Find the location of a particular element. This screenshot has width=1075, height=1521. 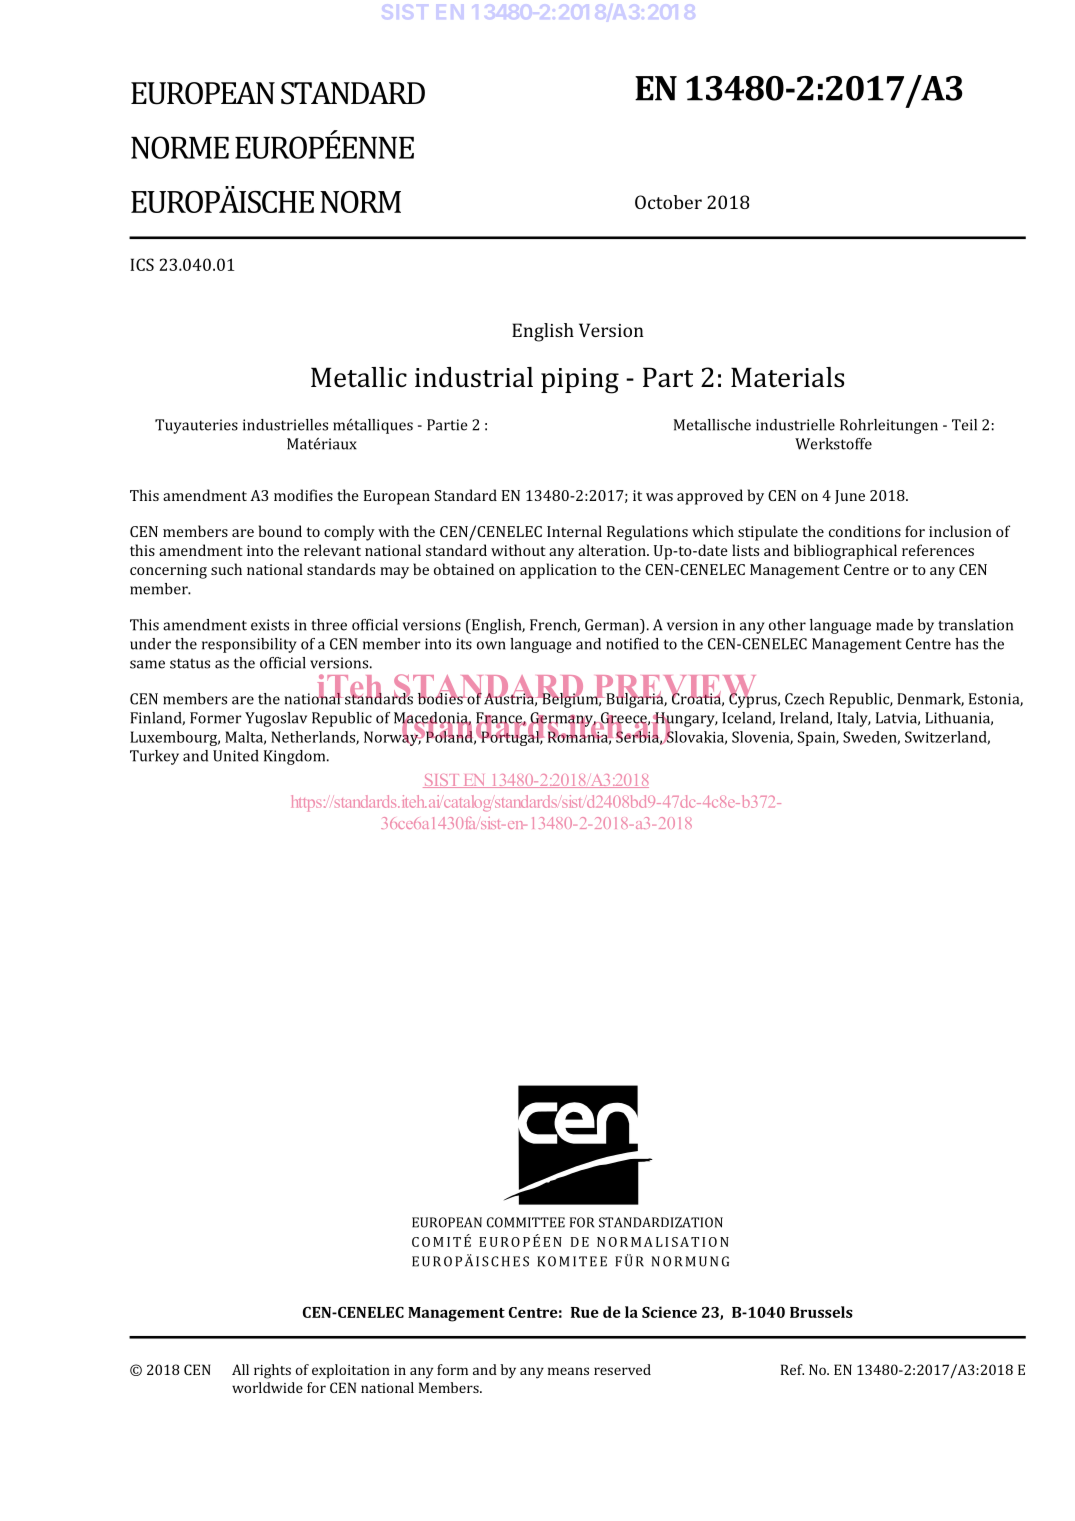

ICS is located at coordinates (142, 264).
